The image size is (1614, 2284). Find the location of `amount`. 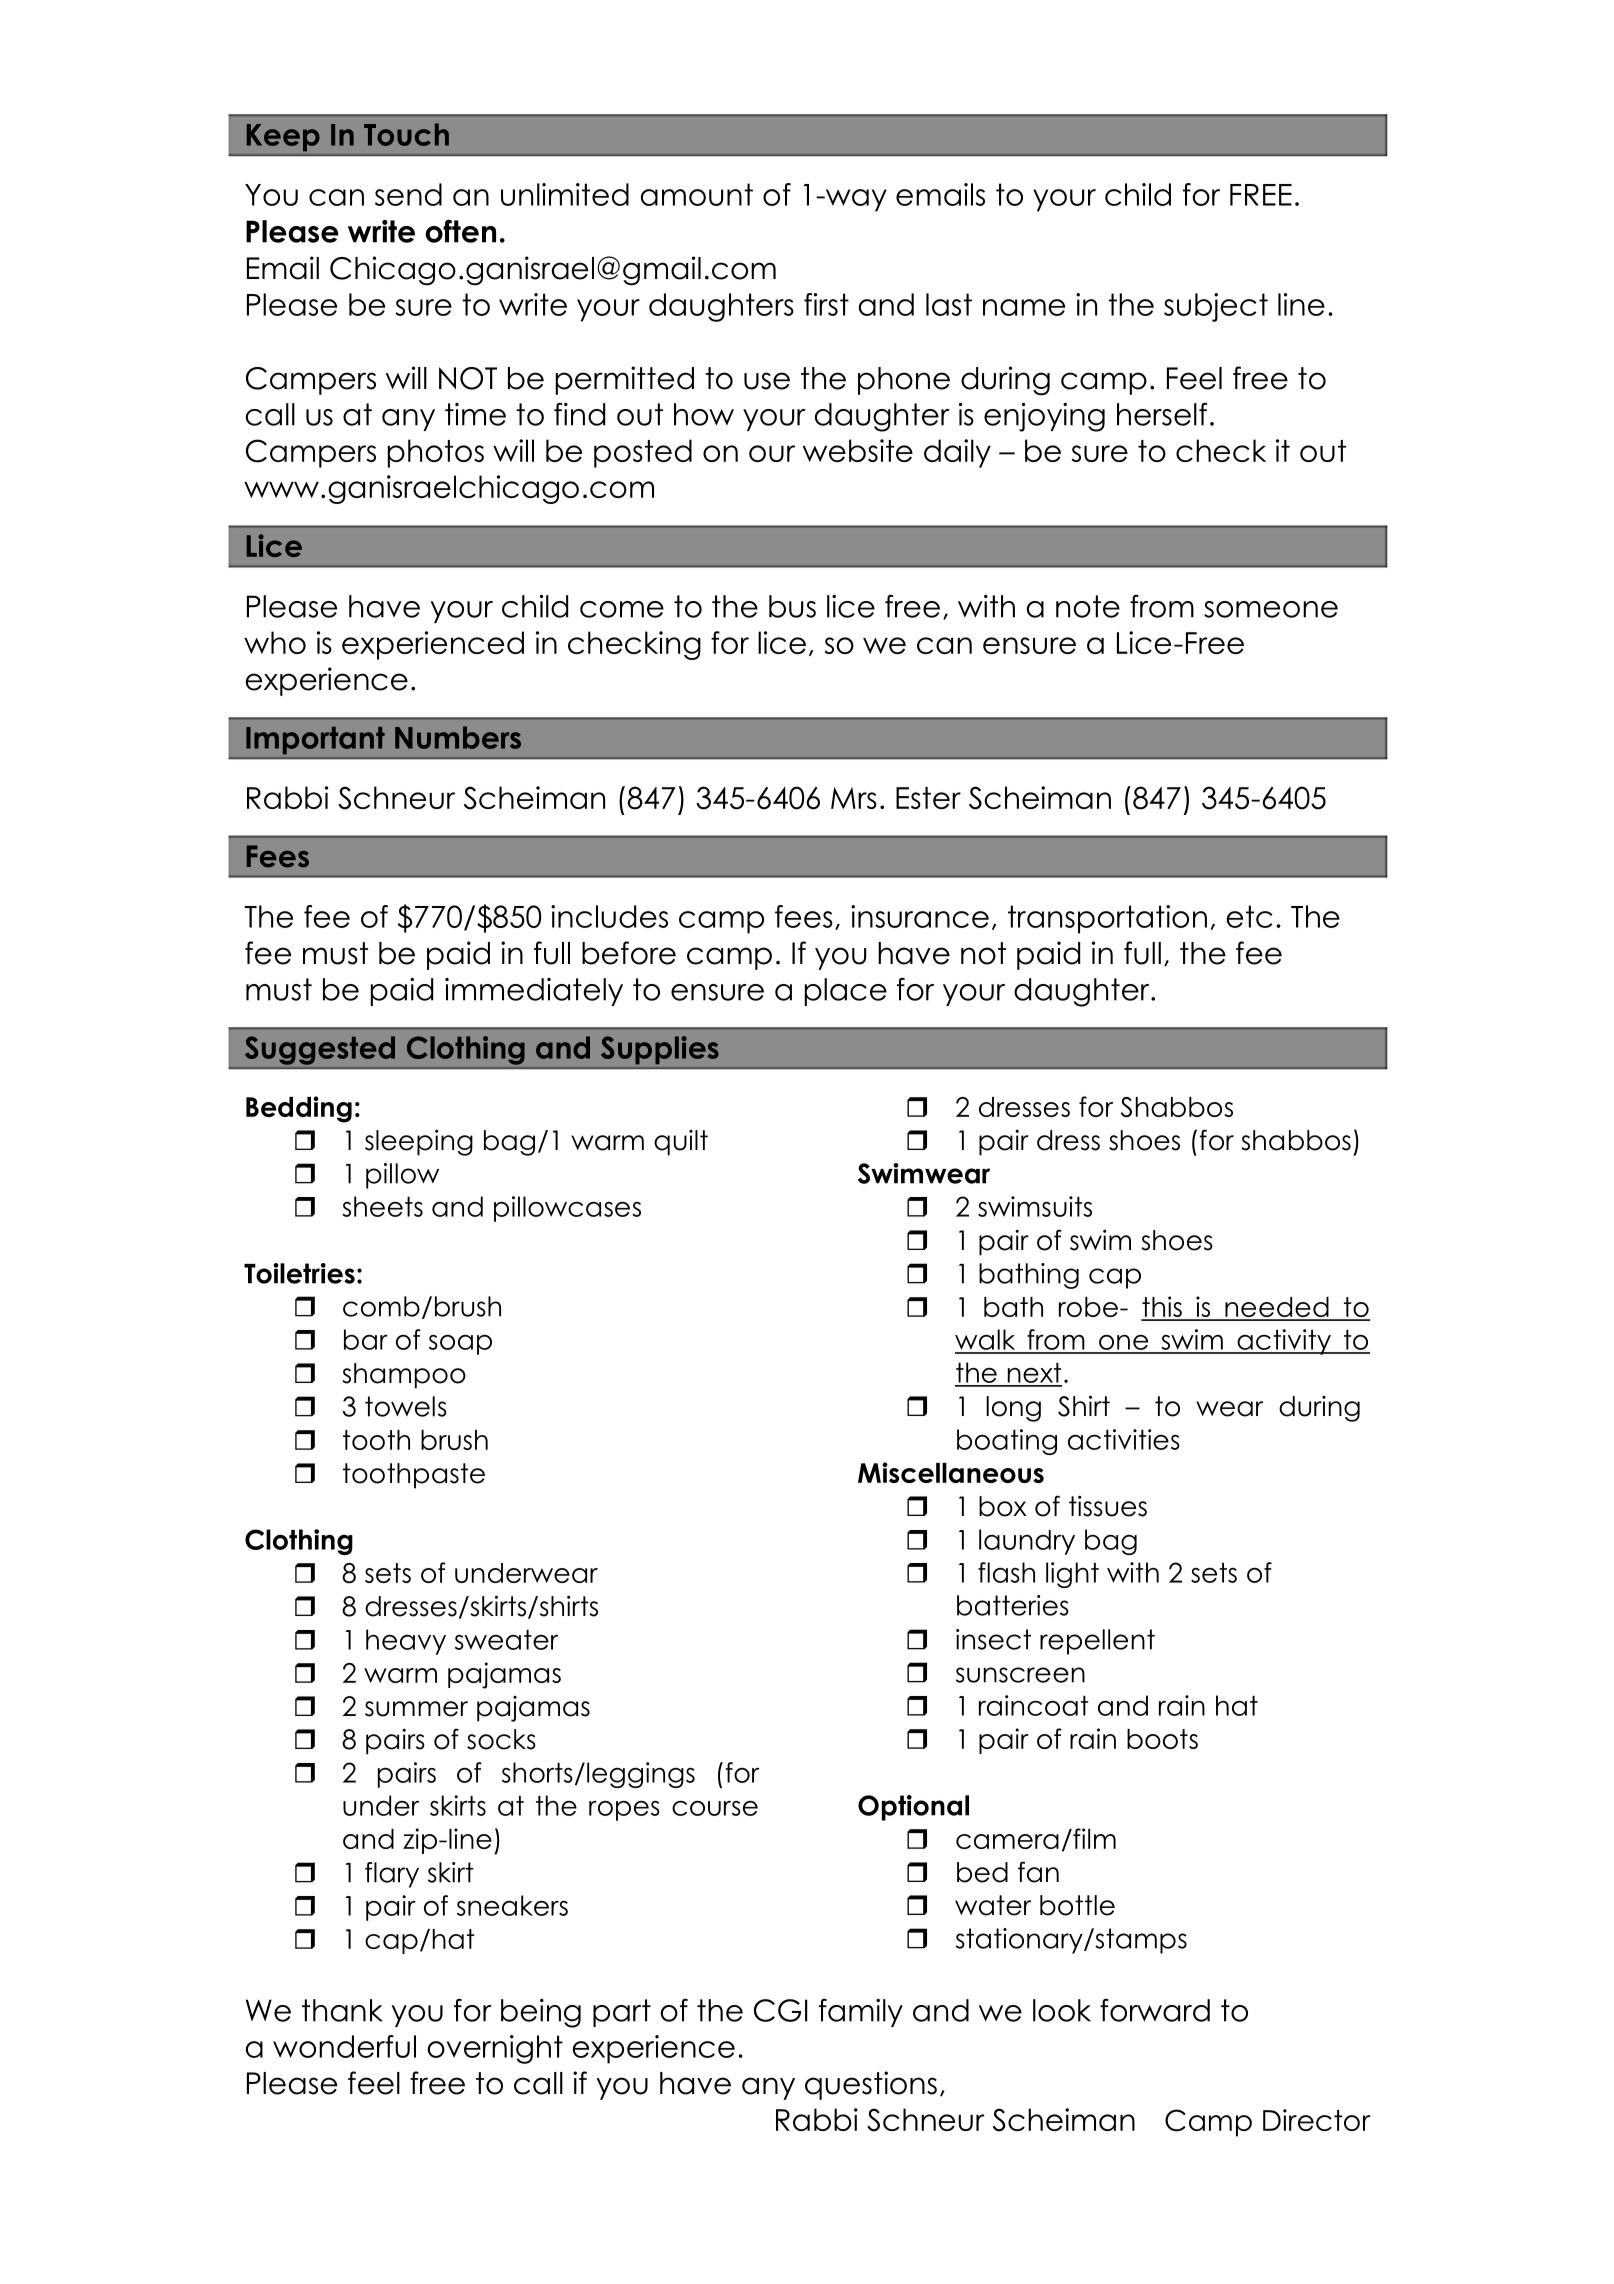

amount is located at coordinates (697, 194).
